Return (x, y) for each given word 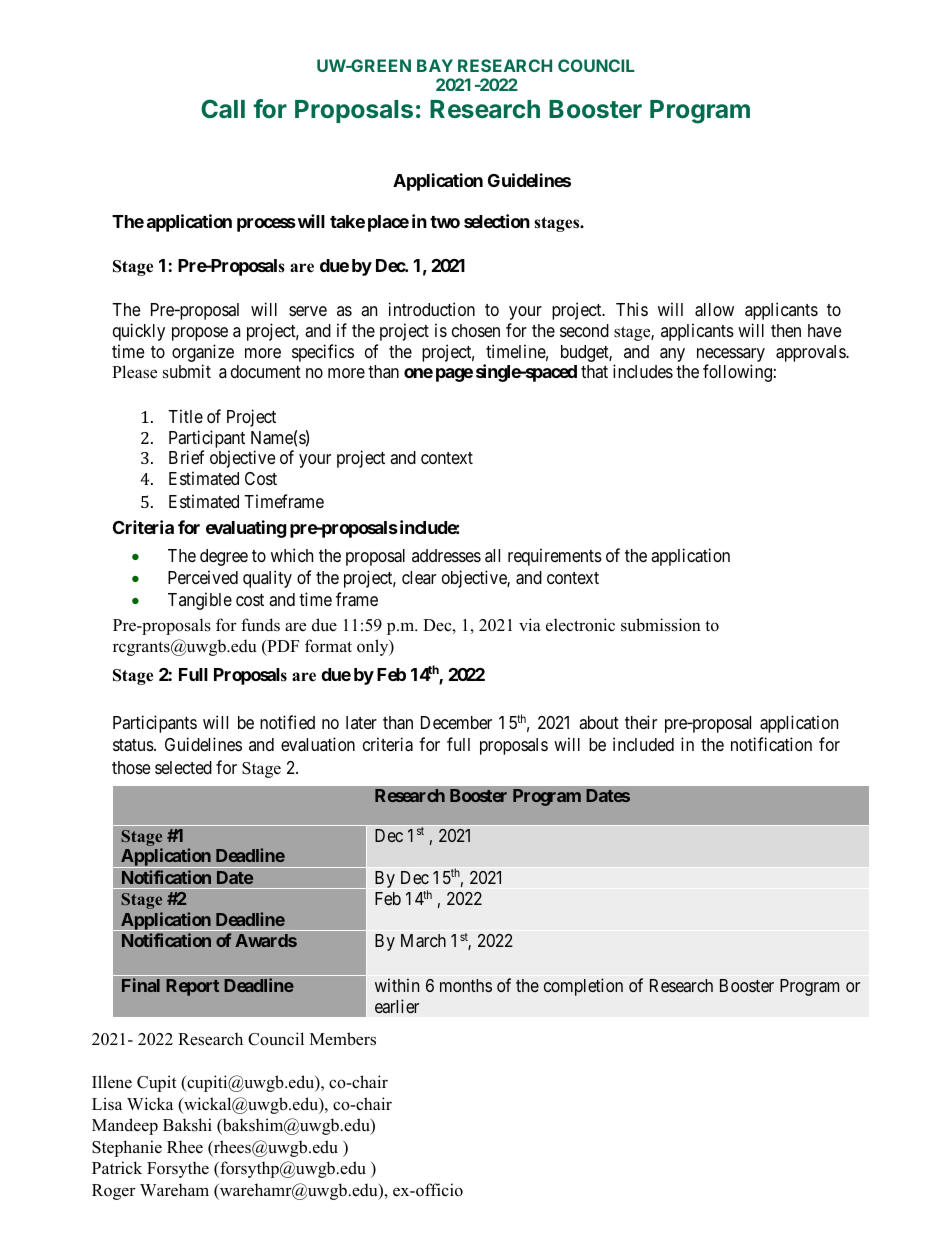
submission (661, 625)
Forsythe (178, 1169)
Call (223, 108)
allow (714, 310)
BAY (435, 65)
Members (343, 1039)
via (530, 624)
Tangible (200, 601)
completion (583, 987)
